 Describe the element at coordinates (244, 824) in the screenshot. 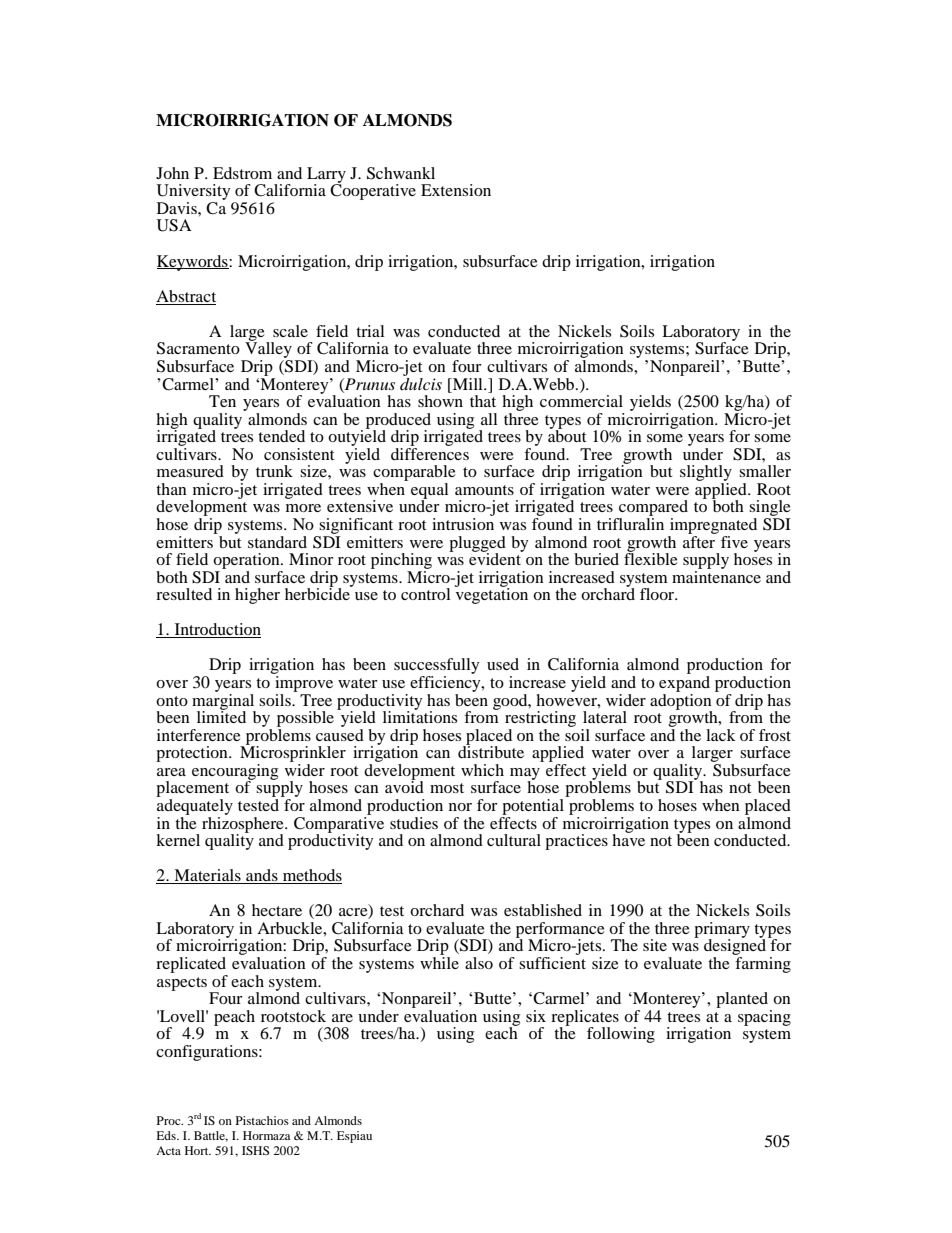

I see `rhizosphere` at that location.
